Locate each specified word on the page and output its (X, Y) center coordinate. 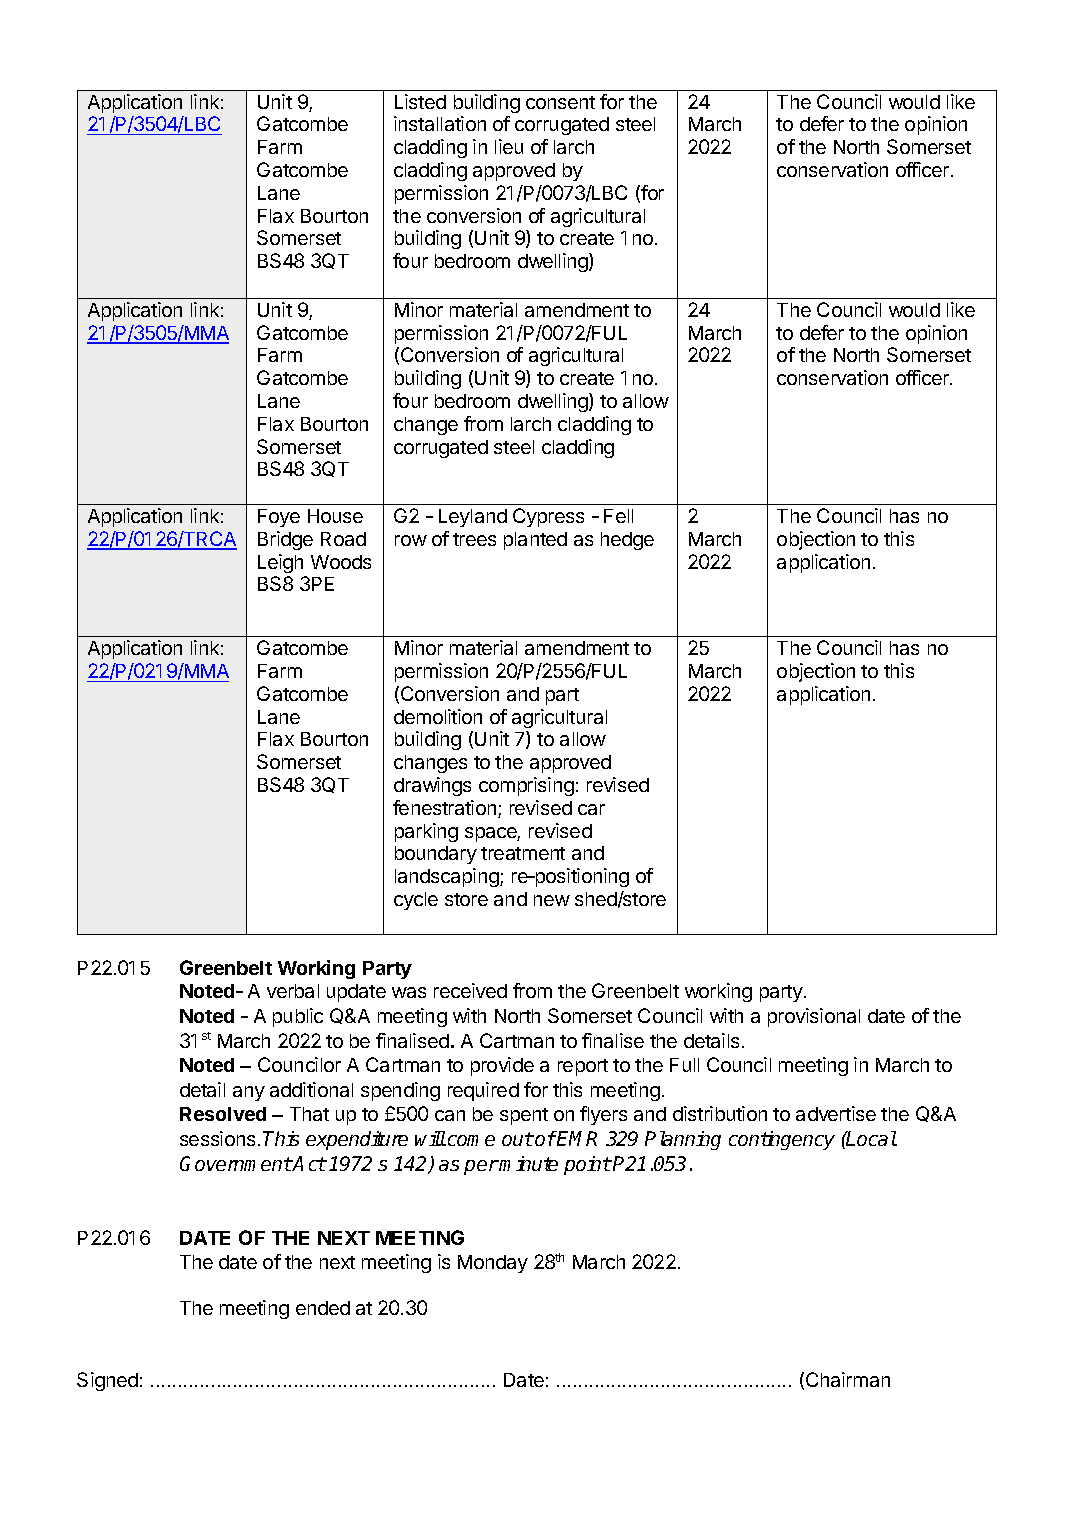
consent (560, 102)
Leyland (473, 518)
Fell (618, 516)
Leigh (280, 563)
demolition (438, 716)
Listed (420, 101)
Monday (493, 1264)
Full (684, 1065)
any (249, 1093)
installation (440, 123)
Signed (107, 1381)
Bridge (285, 540)
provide (502, 1066)
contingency (782, 1140)
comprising (526, 786)
